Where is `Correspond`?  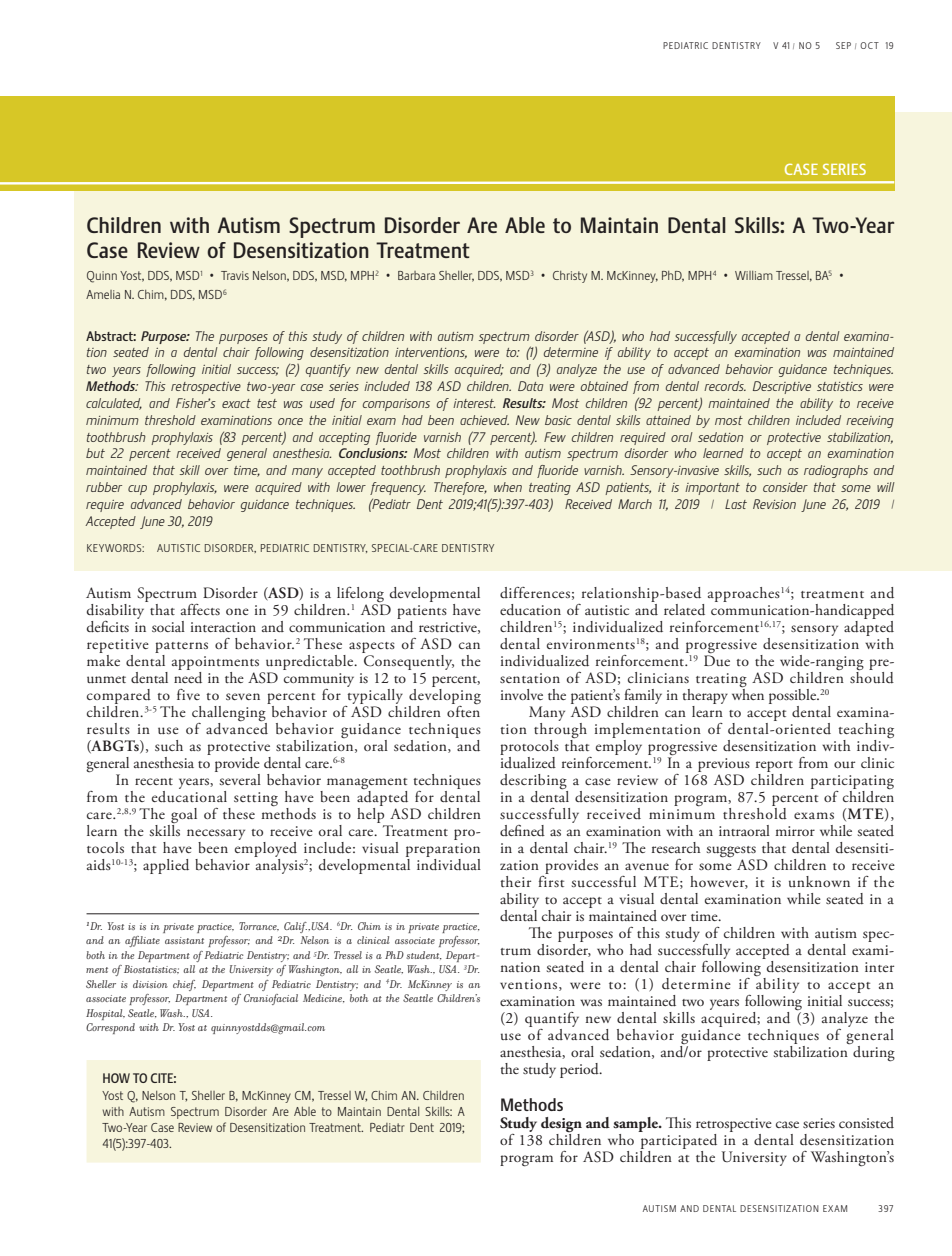 Correspond is located at coordinates (110, 1028).
